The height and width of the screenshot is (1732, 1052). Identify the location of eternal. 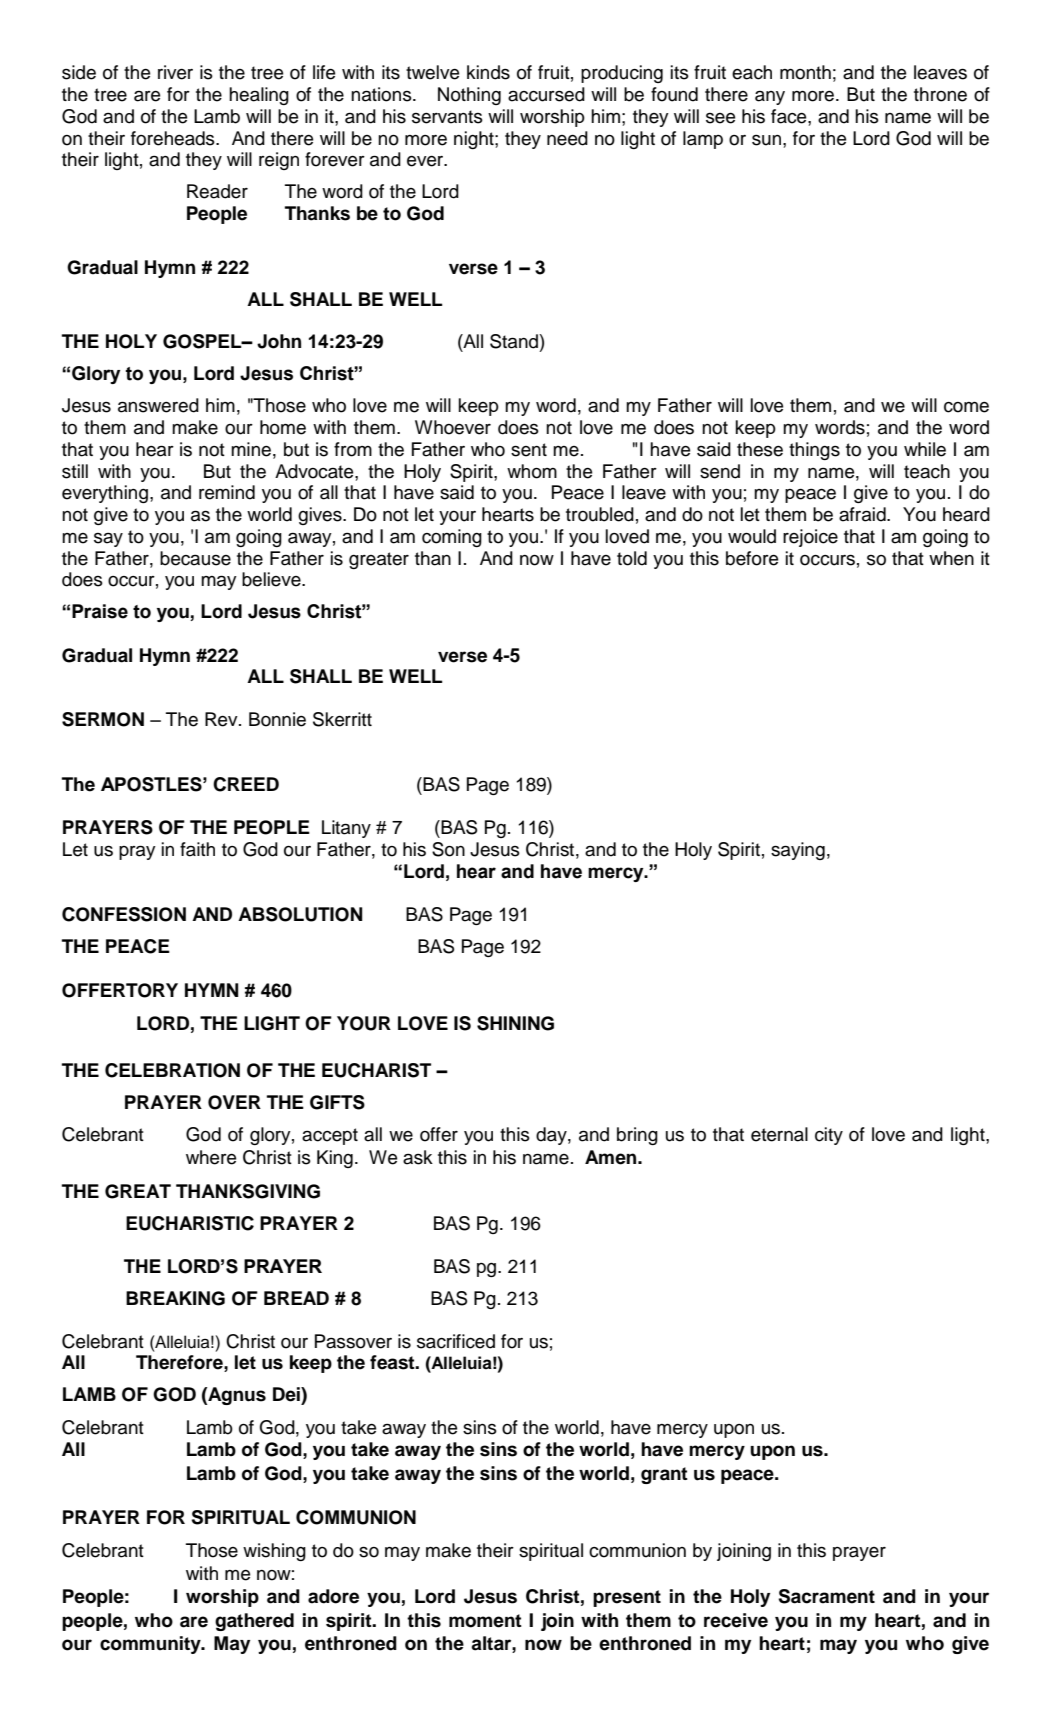
(779, 1134).
